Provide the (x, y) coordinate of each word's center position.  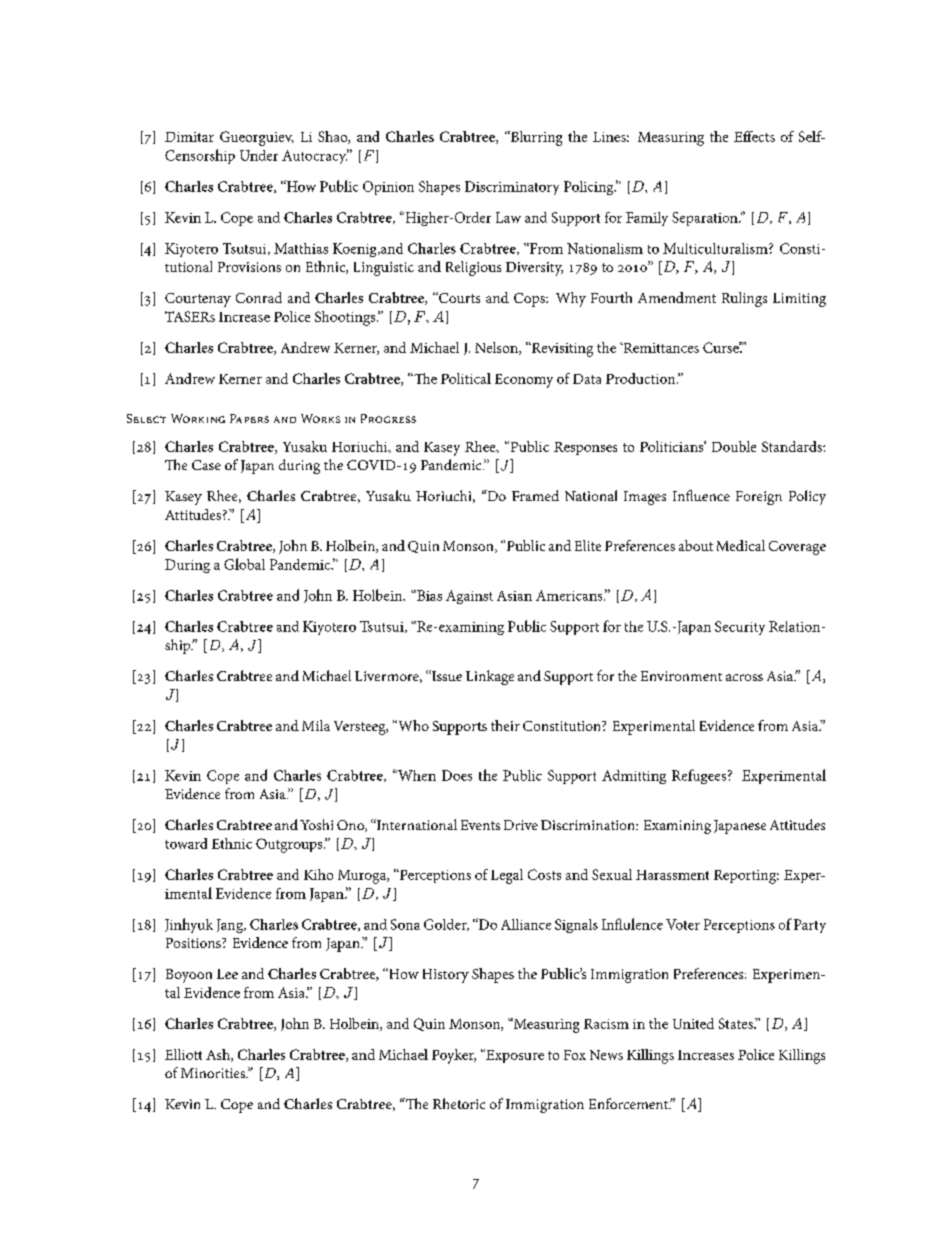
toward (186, 843)
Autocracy (315, 156)
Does (457, 775)
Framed (535, 495)
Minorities (214, 1073)
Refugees (700, 776)
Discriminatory (512, 188)
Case (206, 465)
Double (734, 446)
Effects (754, 136)
